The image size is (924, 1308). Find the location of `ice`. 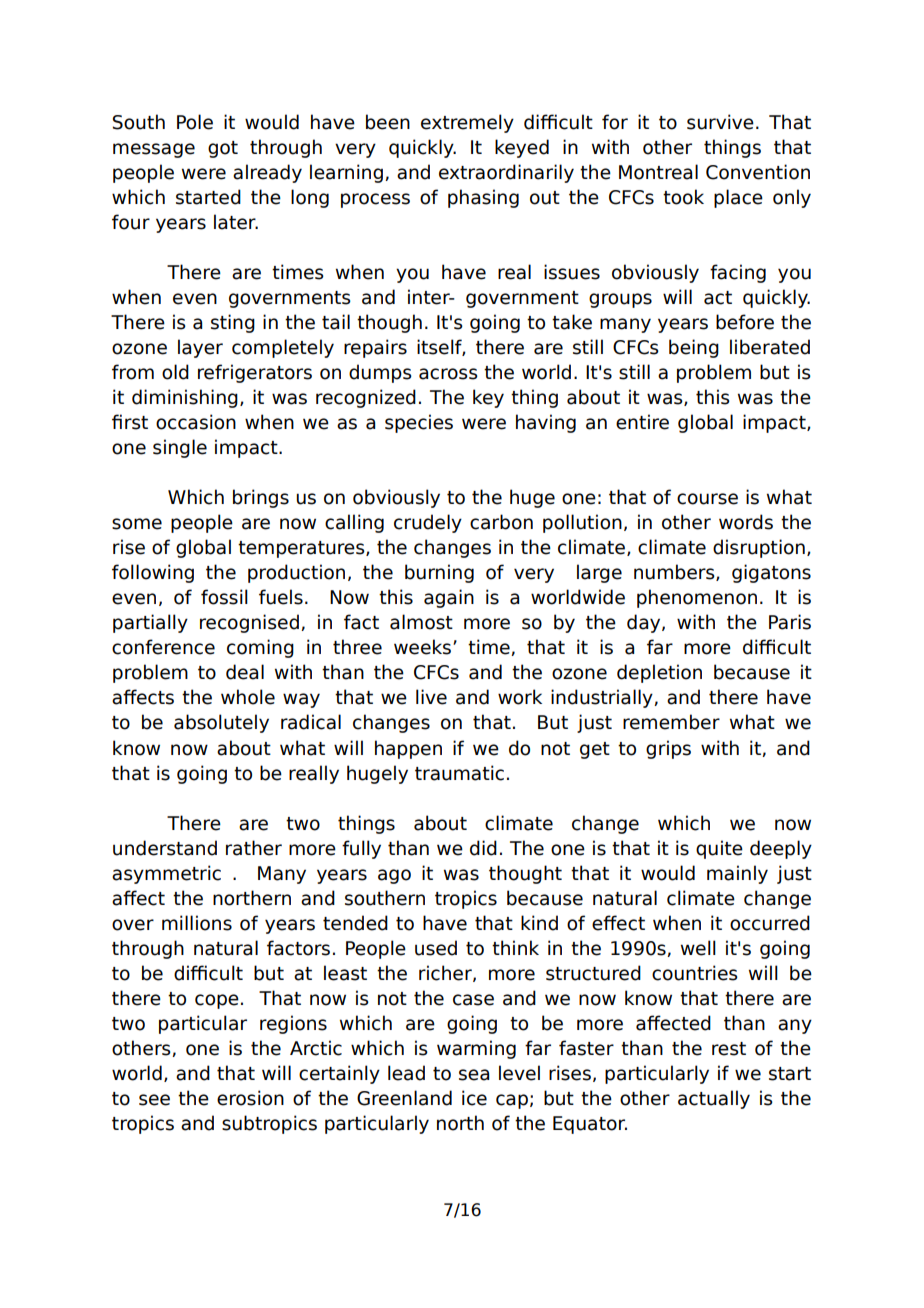

ice is located at coordinates (474, 1098).
